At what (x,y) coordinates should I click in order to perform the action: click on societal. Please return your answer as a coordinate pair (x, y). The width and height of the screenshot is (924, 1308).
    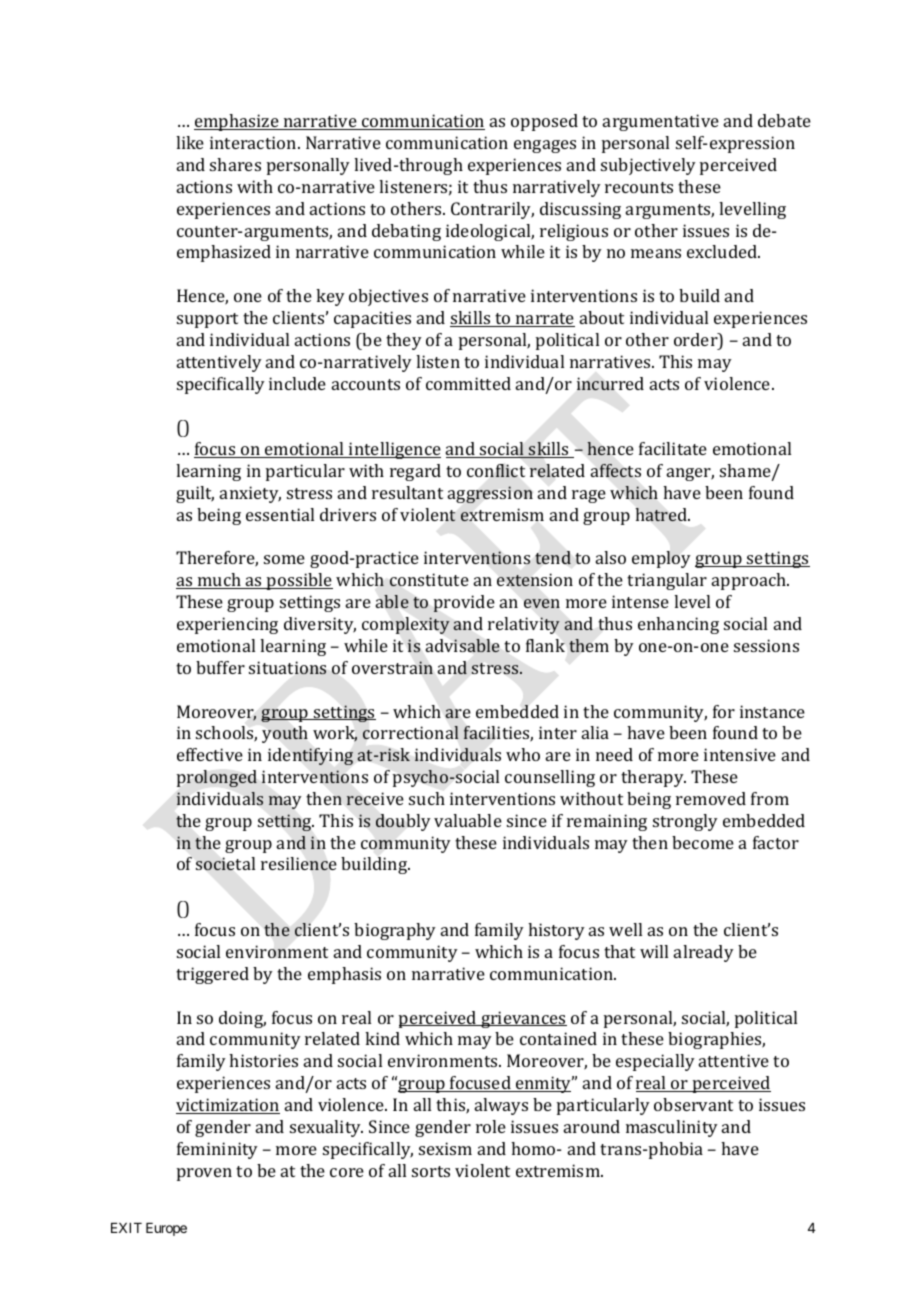
    Looking at the image, I should click on (225, 864).
